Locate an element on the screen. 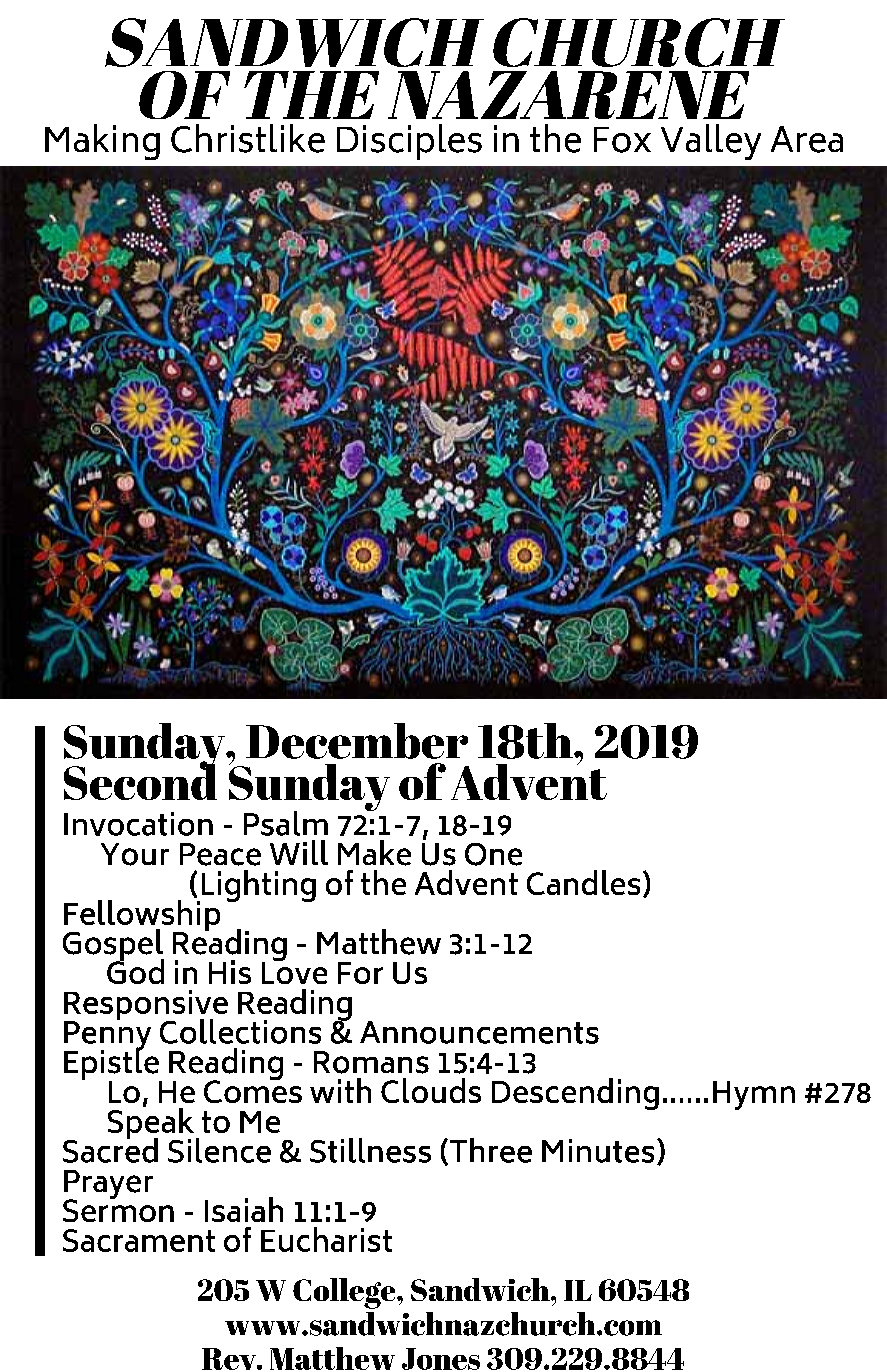 The width and height of the screenshot is (887, 1372). December is located at coordinates (357, 741).
